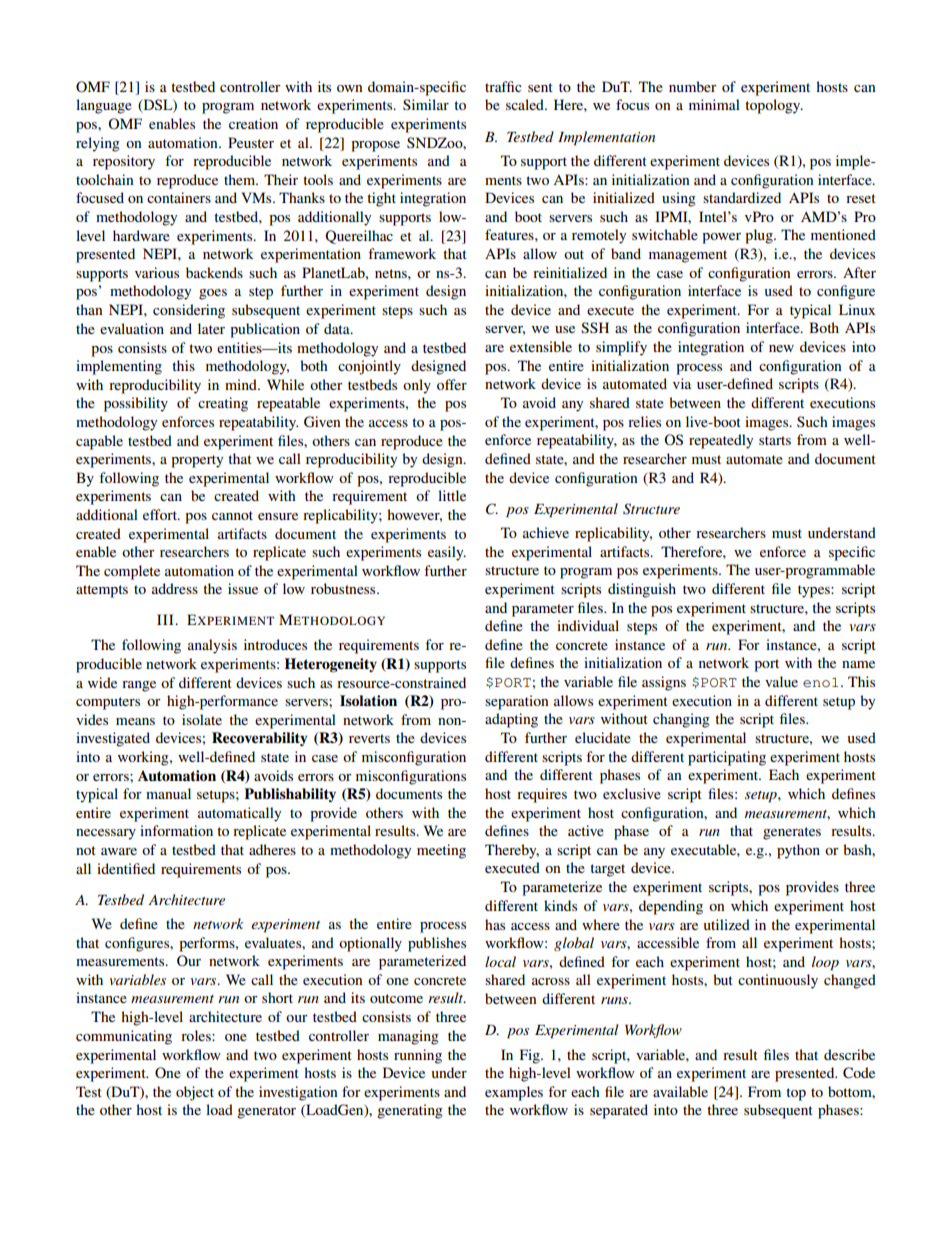 The width and height of the screenshot is (952, 1233). I want to click on new, so click(781, 348).
